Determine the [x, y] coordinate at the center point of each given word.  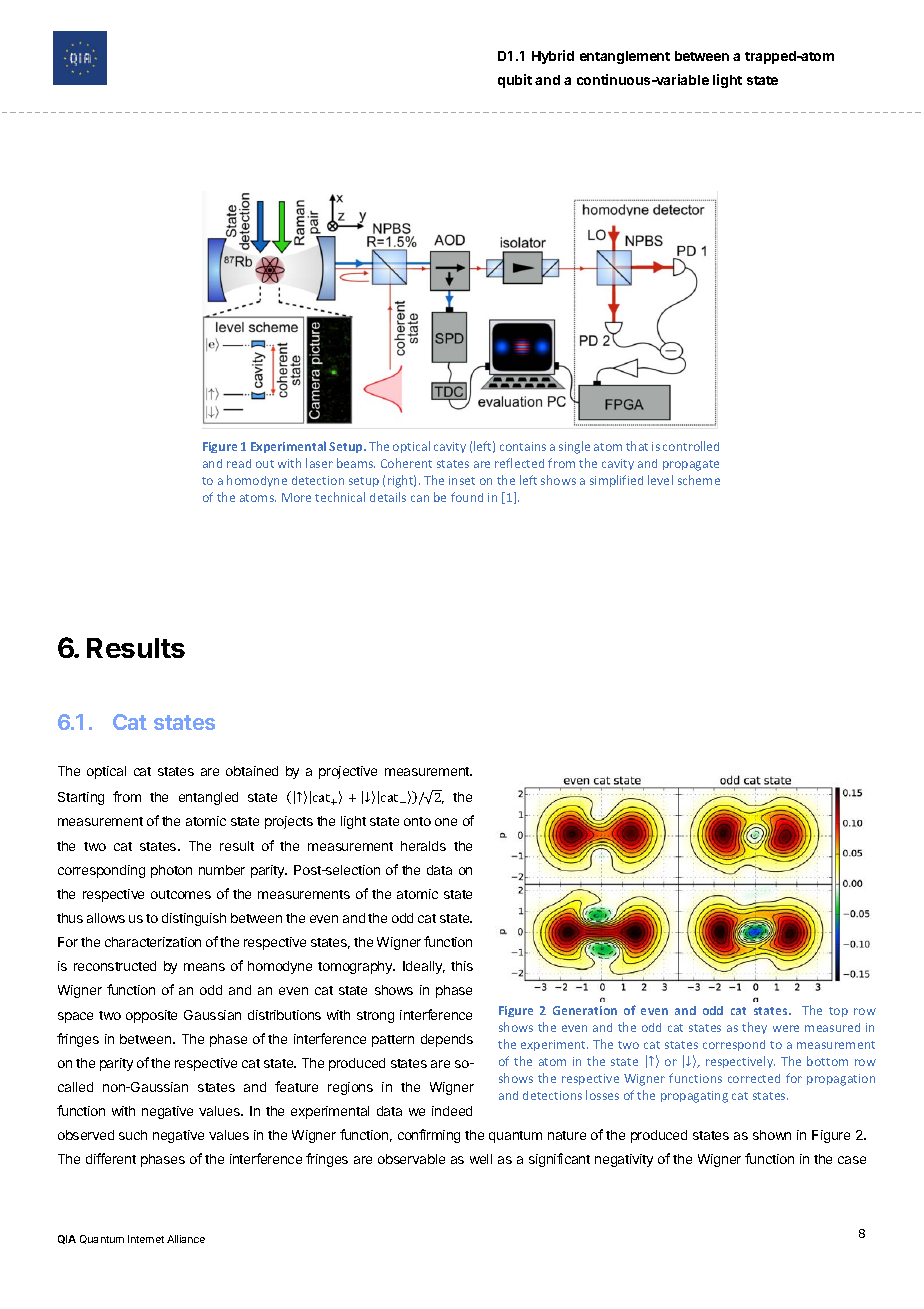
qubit [515, 81]
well [481, 1159]
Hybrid [553, 57]
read [239, 463]
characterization [153, 942]
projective [348, 772]
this [462, 966]
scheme [699, 480]
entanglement [625, 57]
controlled [691, 446]
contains [523, 446]
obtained [252, 771]
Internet [146, 1239]
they [754, 1028]
